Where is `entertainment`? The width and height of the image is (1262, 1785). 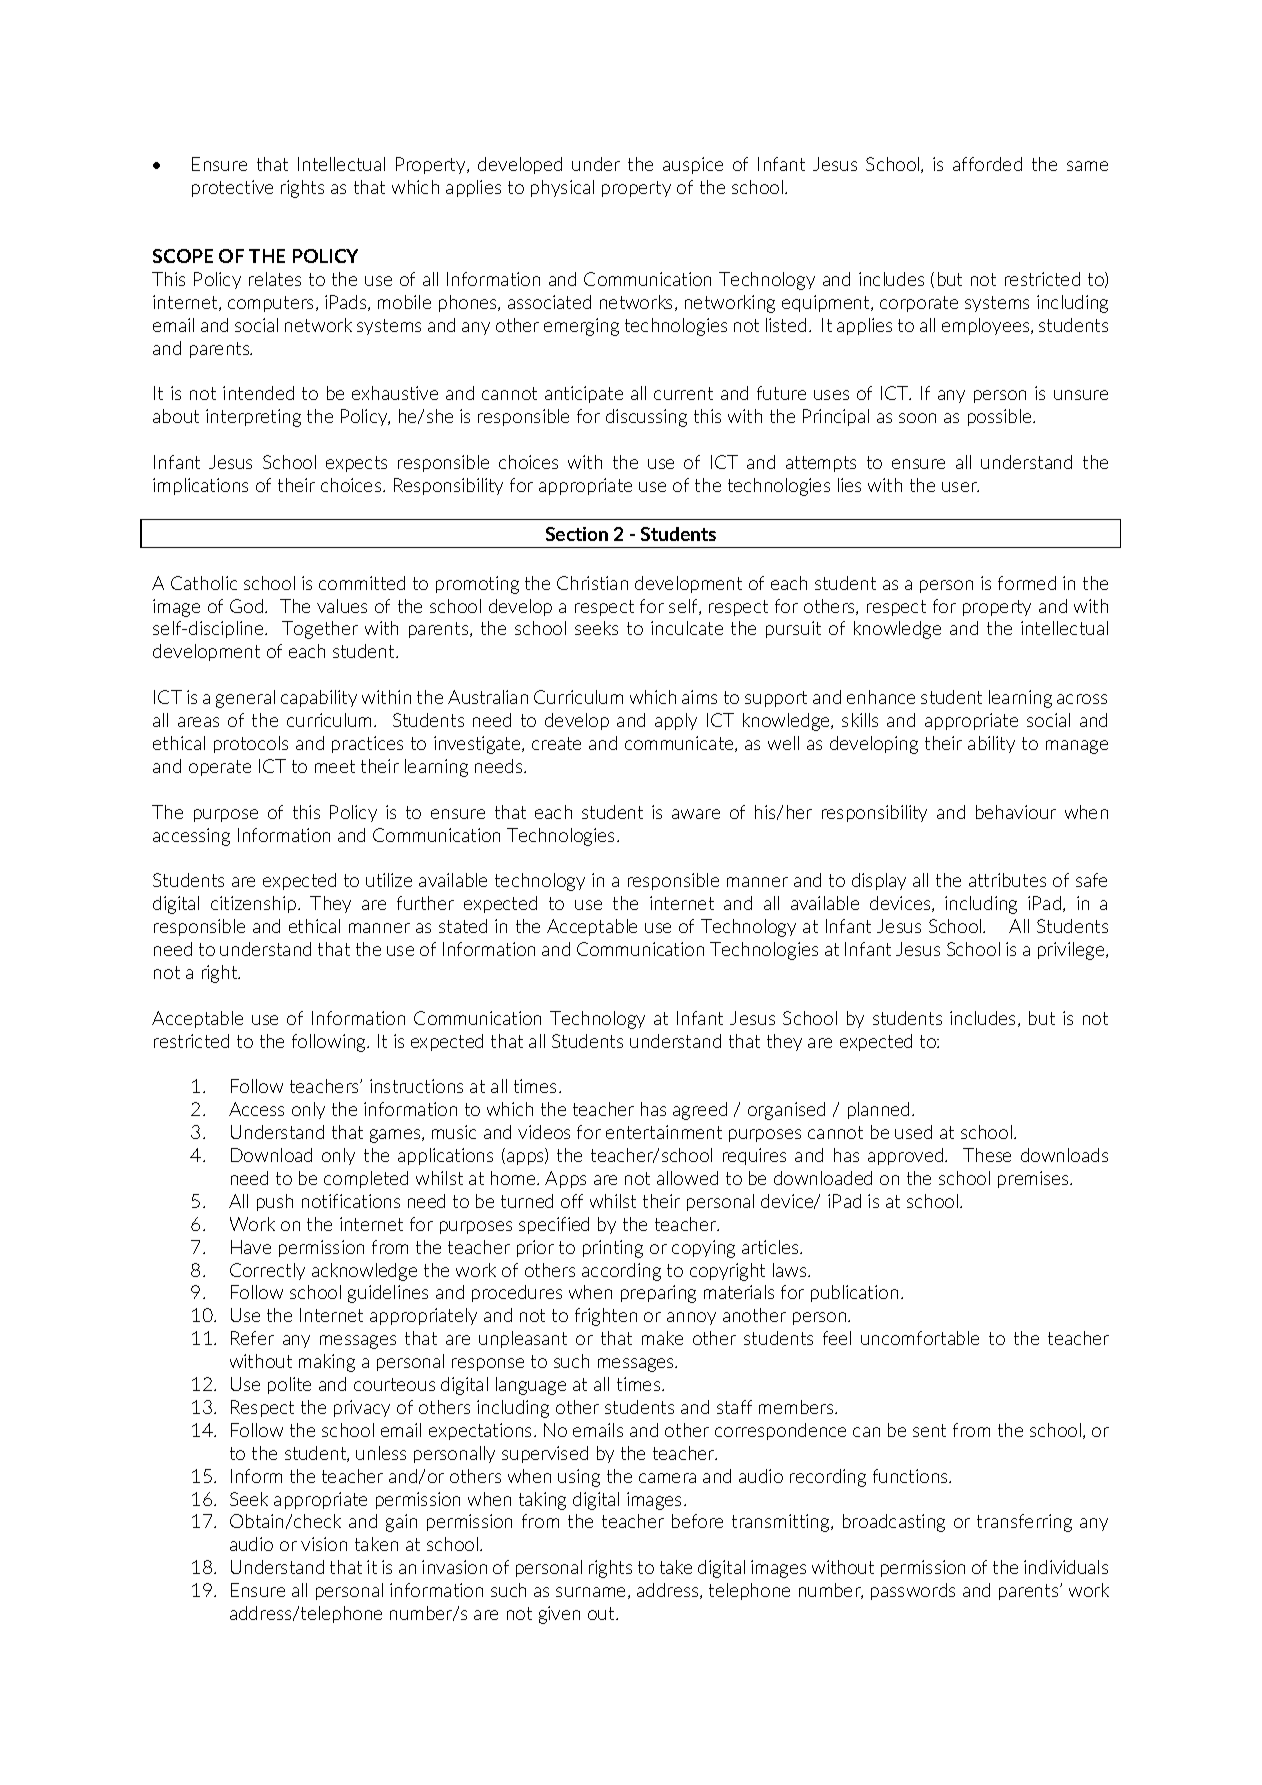 entertainment is located at coordinates (664, 1132).
